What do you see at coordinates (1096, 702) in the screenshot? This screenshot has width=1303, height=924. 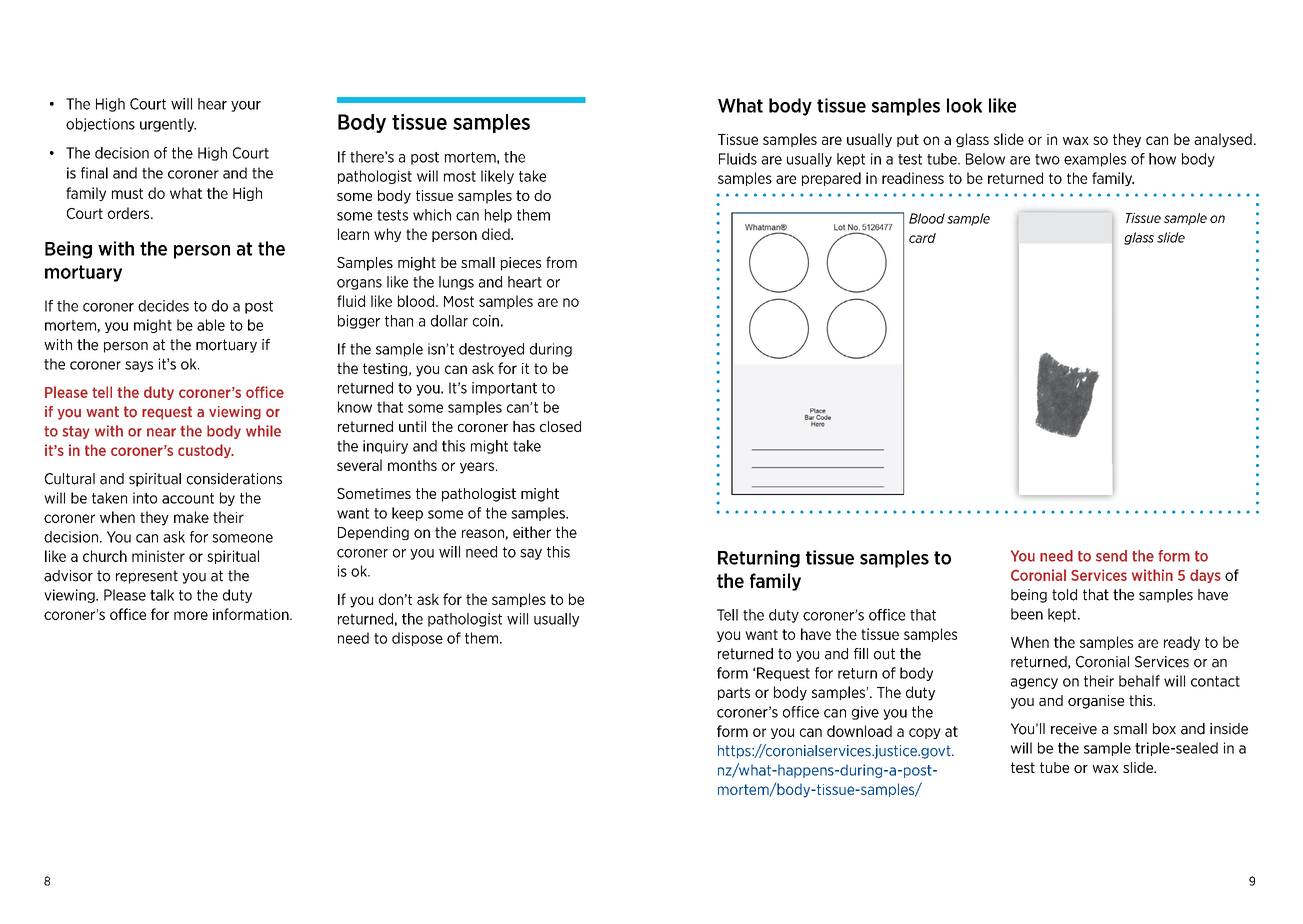 I see `organise` at bounding box center [1096, 702].
